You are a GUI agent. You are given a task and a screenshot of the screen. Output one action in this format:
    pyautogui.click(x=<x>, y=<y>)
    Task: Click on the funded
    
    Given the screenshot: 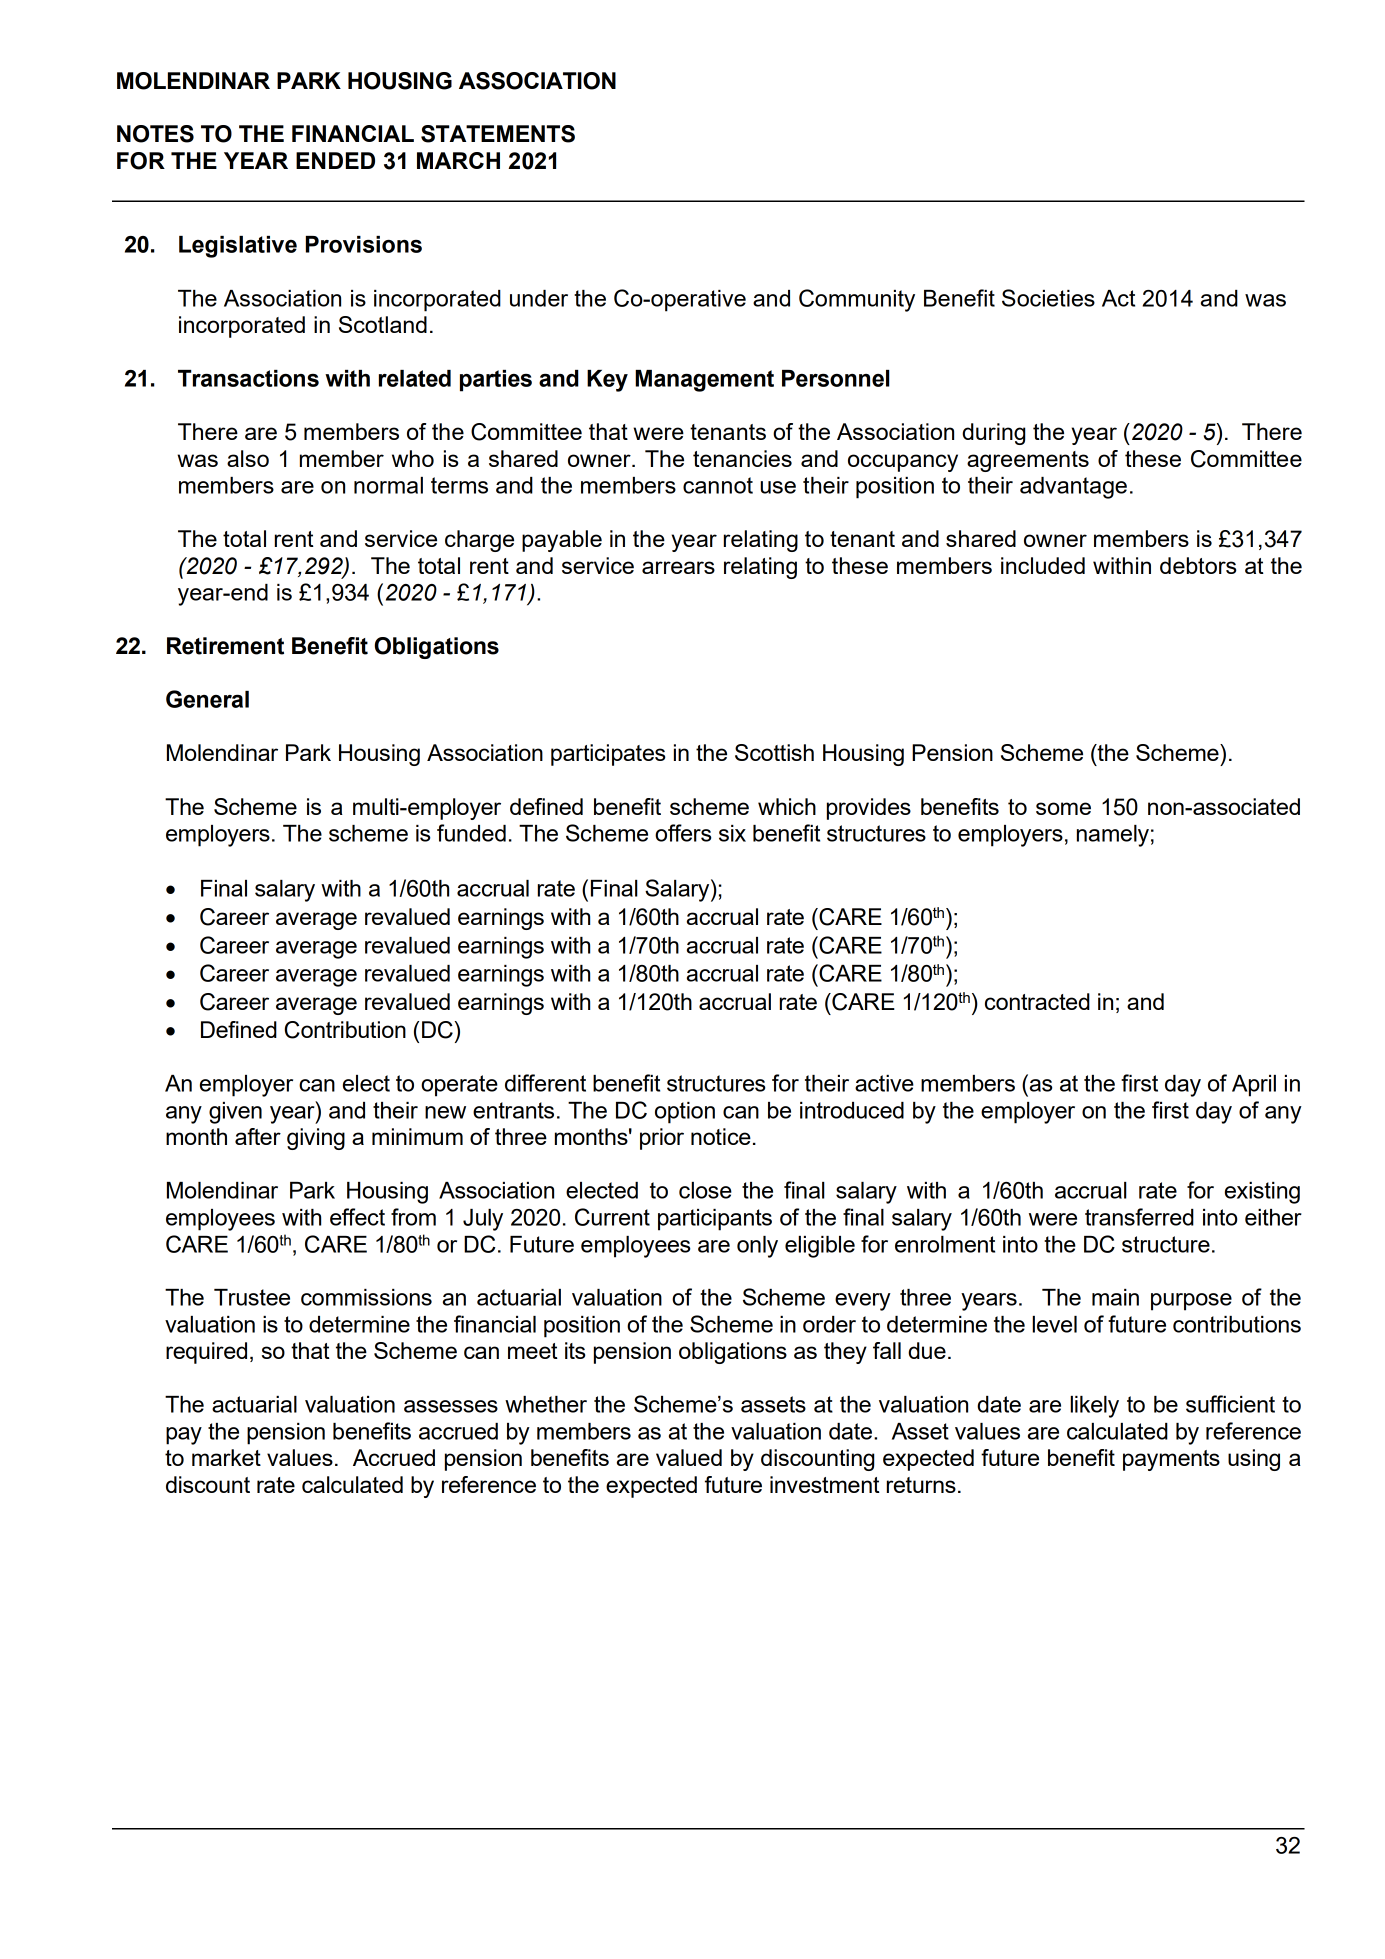 What is the action you would take?
    pyautogui.click(x=471, y=833)
